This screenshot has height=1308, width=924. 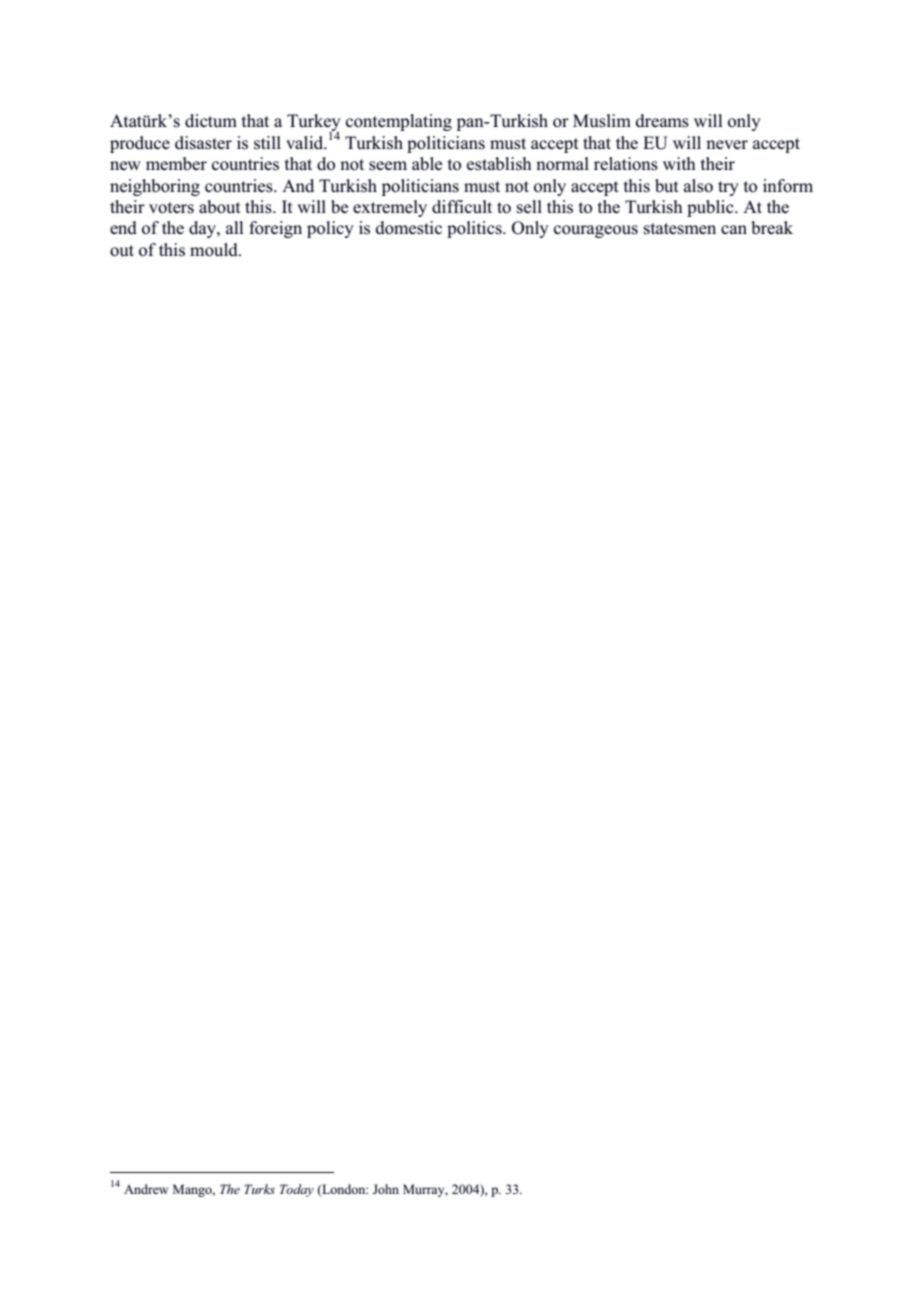 What do you see at coordinates (203, 143) in the screenshot?
I see `disaster` at bounding box center [203, 143].
